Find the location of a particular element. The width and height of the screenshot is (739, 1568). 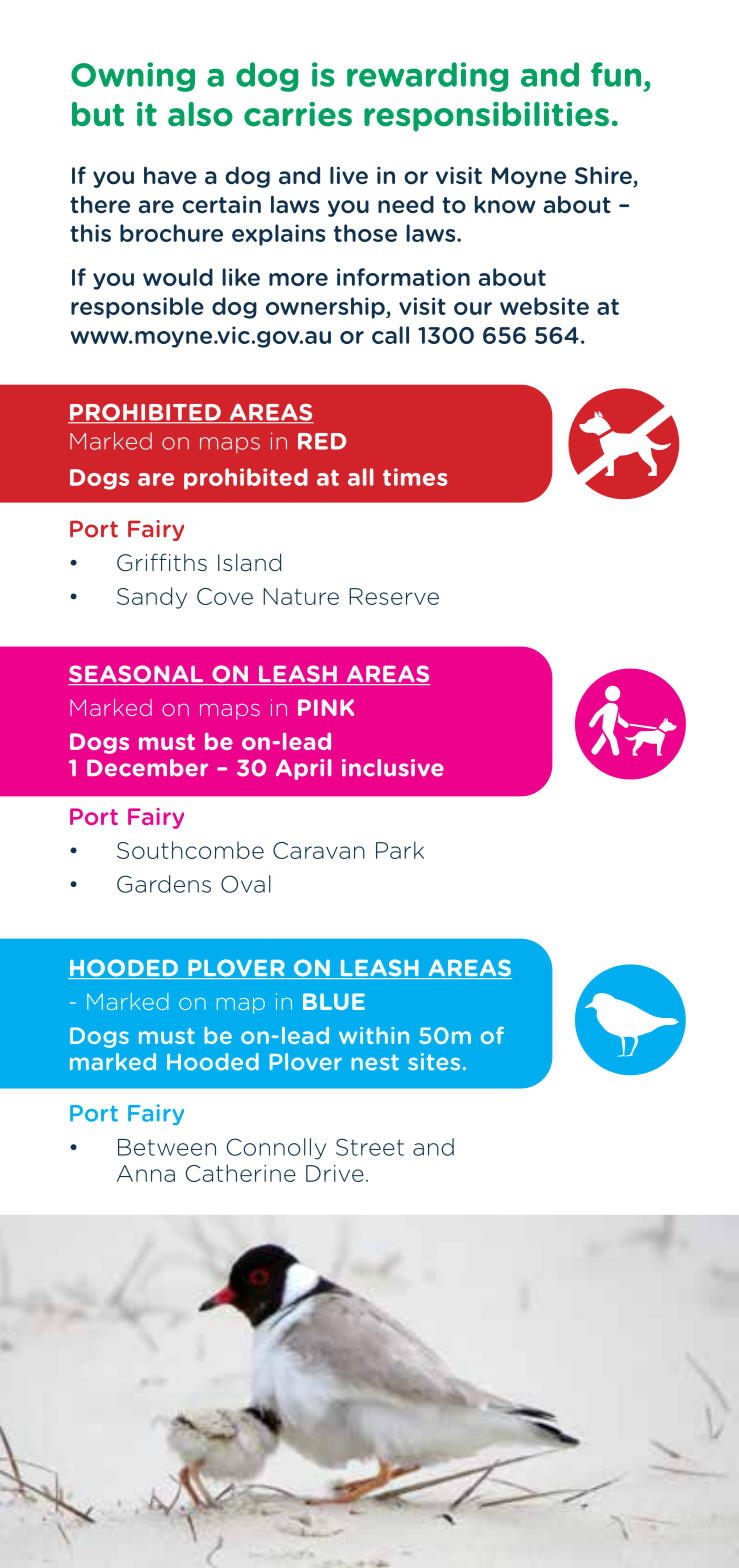

Between is located at coordinates (167, 1147).
